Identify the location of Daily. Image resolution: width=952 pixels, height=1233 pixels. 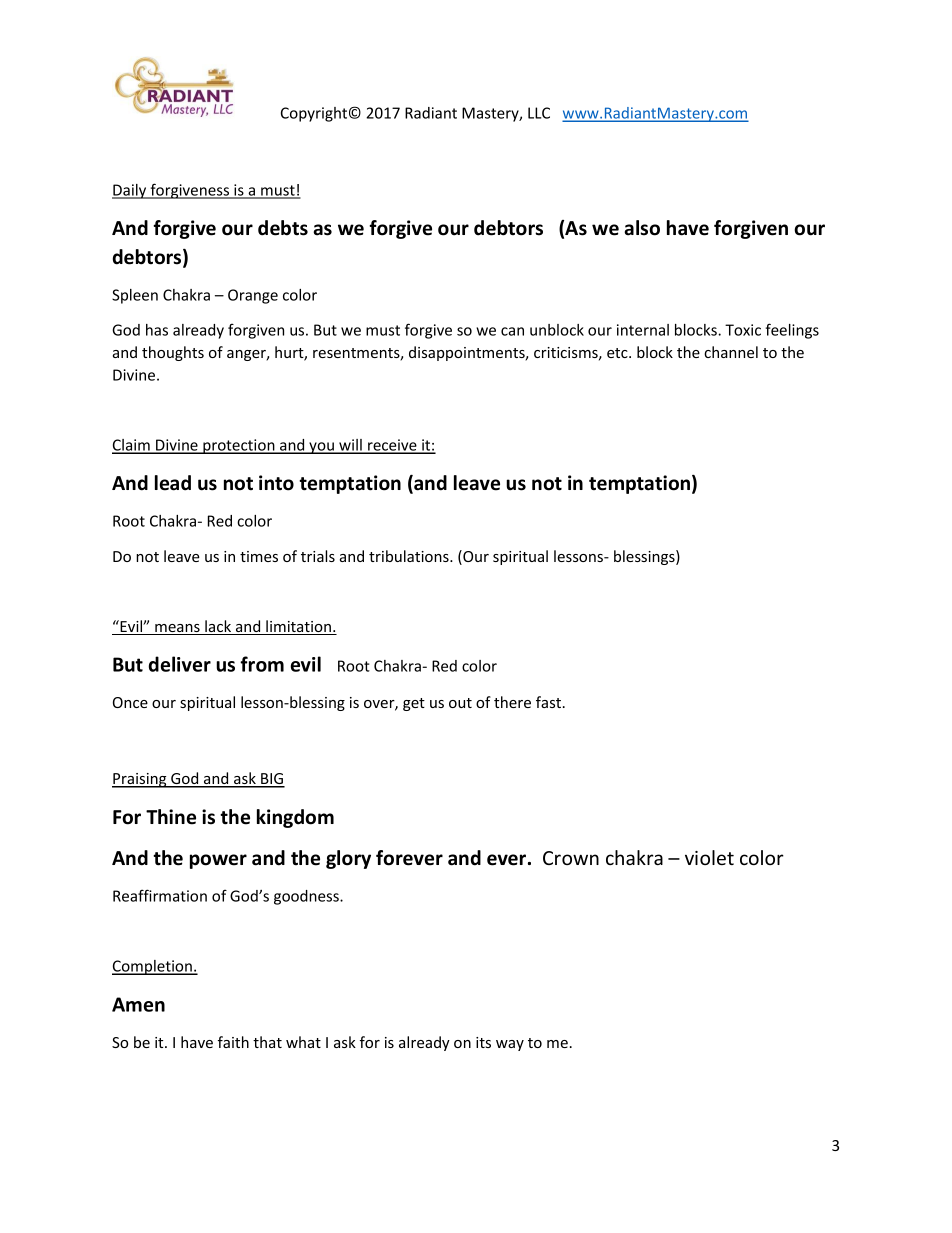
(130, 191).
